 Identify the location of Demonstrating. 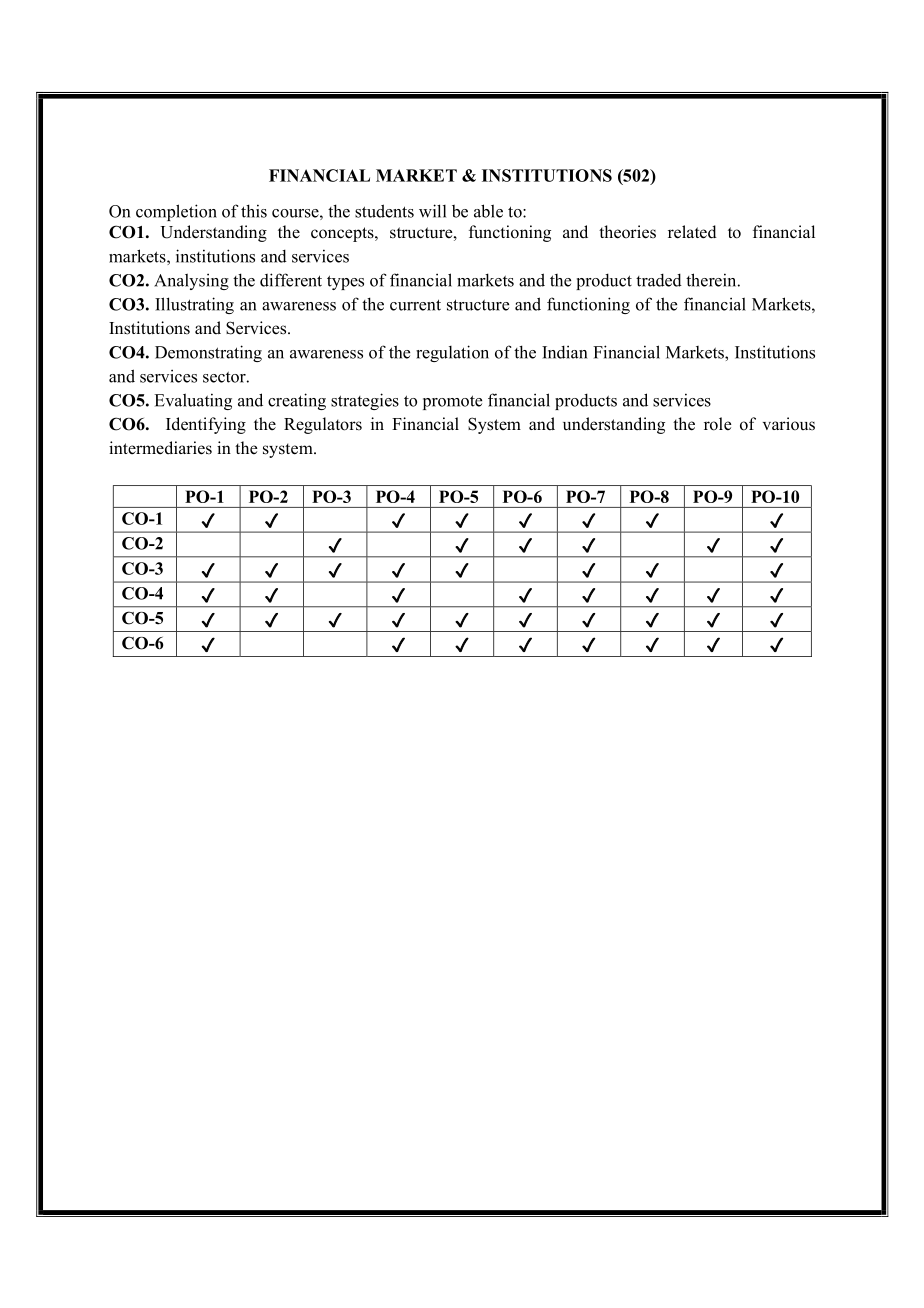
(208, 353).
